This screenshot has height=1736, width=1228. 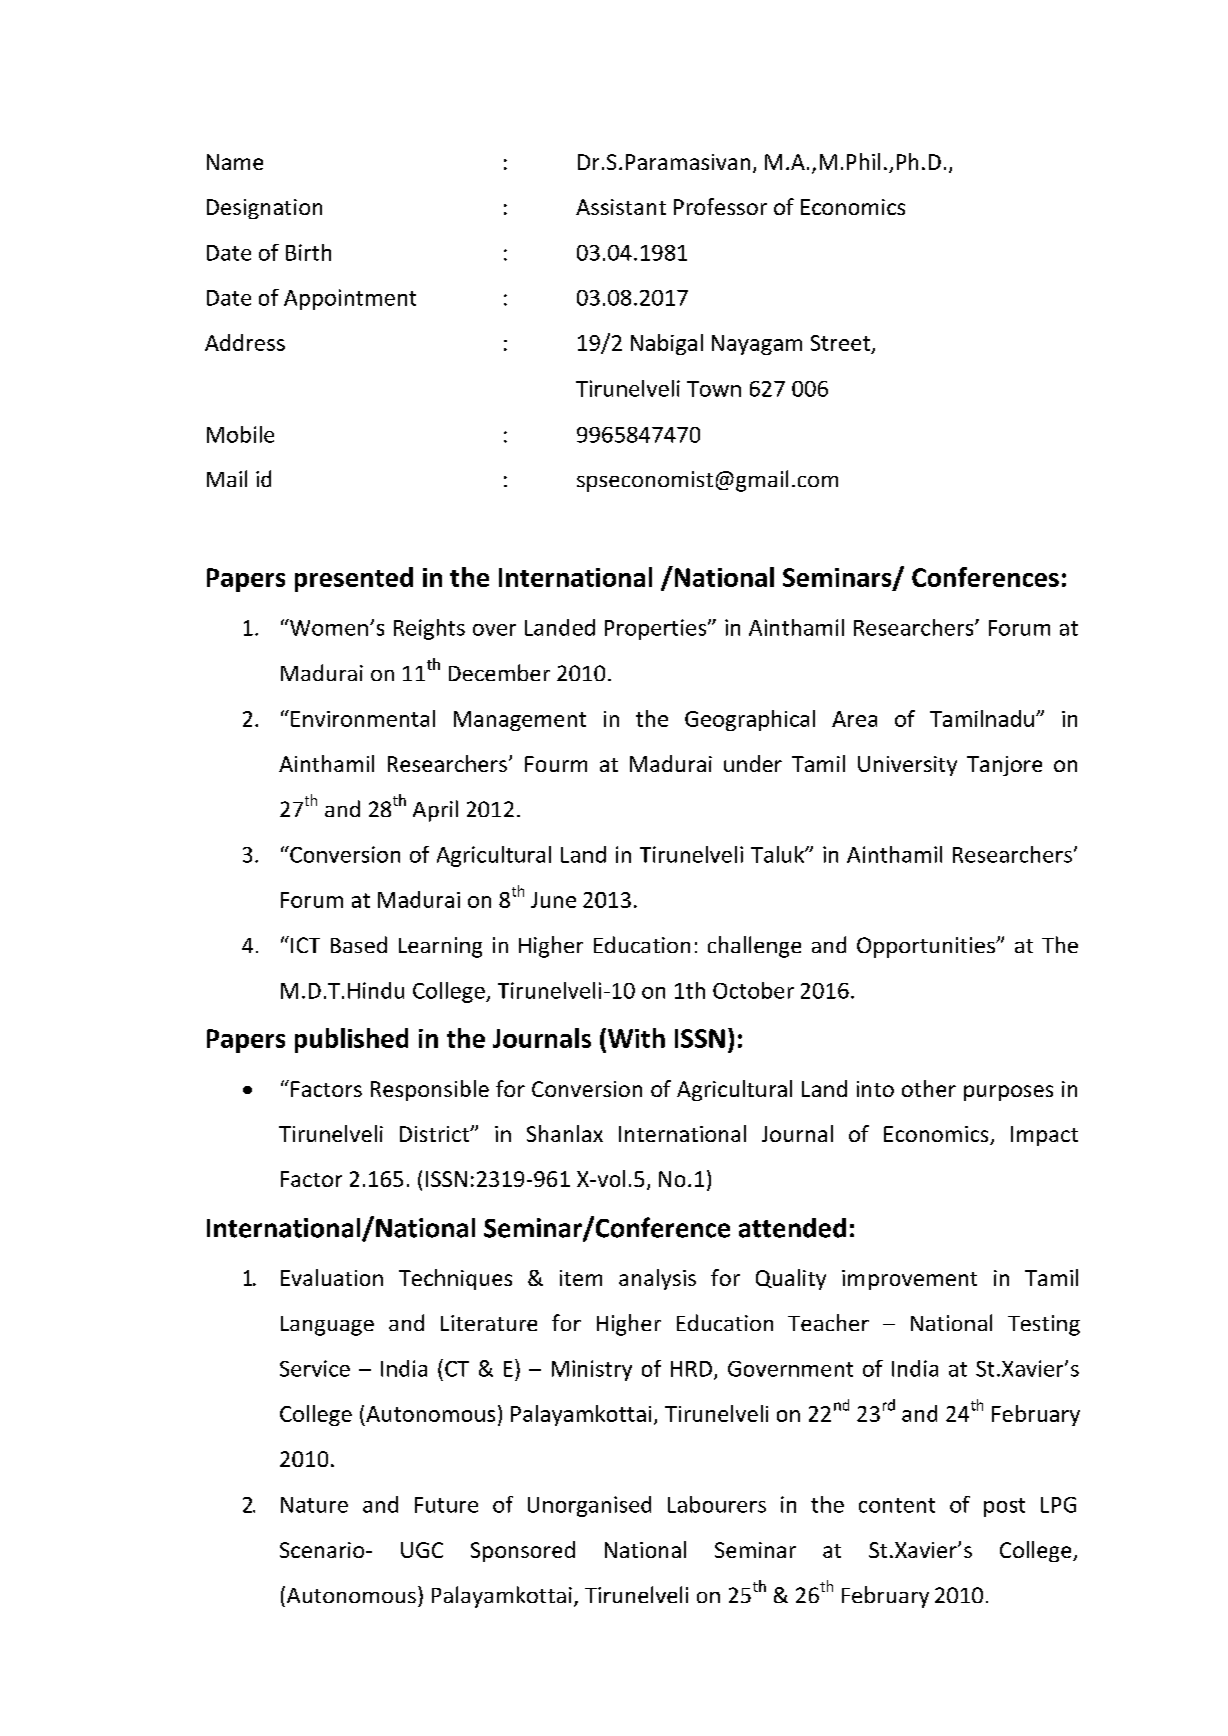 I want to click on Street, so click(x=841, y=344).
